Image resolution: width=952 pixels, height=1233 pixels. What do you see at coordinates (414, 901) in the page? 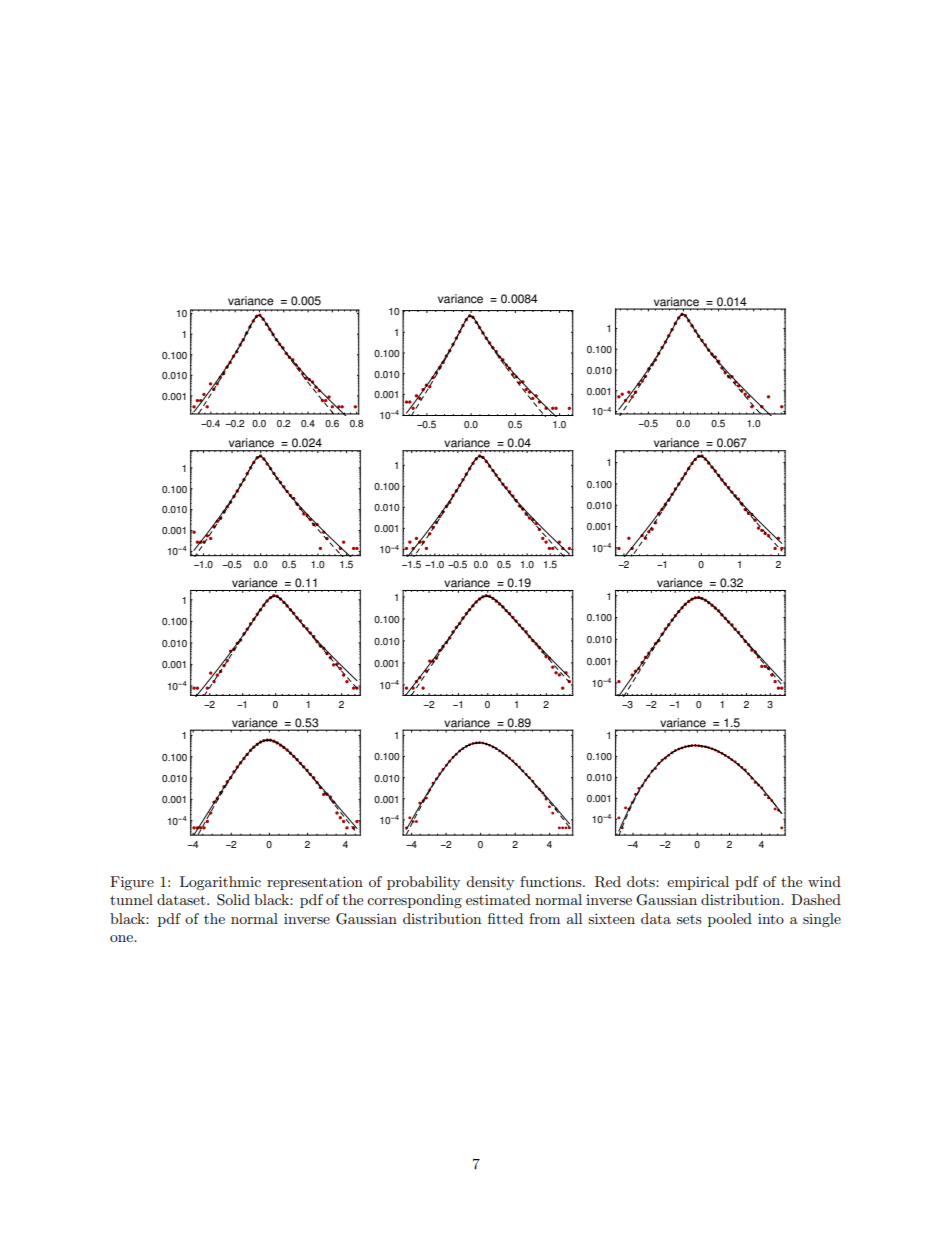
I see `corresponding` at bounding box center [414, 901].
